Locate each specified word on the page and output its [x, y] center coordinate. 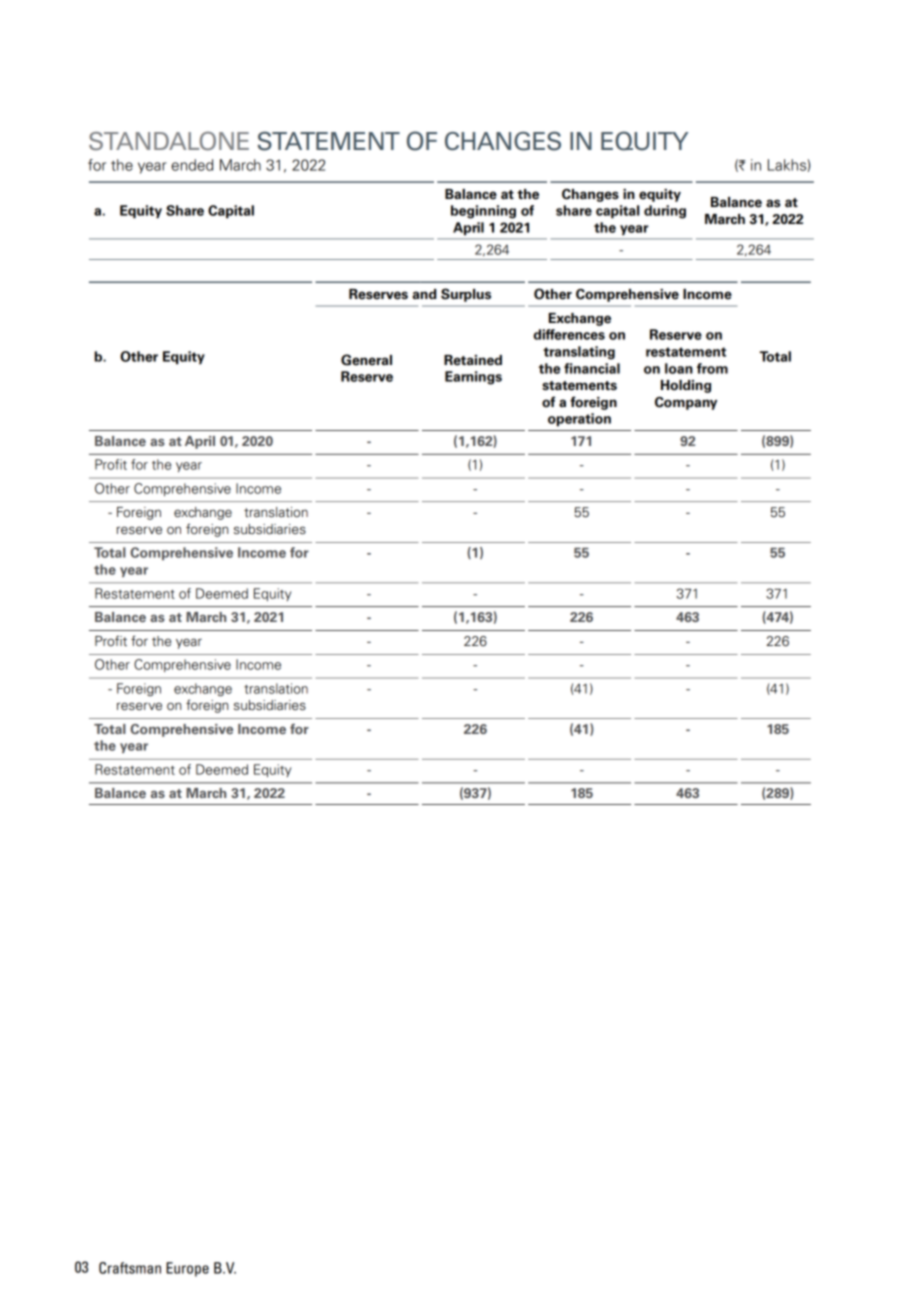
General [366, 360]
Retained [473, 360]
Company [686, 403]
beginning [483, 212]
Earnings [473, 378]
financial [592, 368]
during [665, 212]
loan [679, 368]
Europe [187, 1269]
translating [579, 353]
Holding [686, 386]
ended [192, 165]
